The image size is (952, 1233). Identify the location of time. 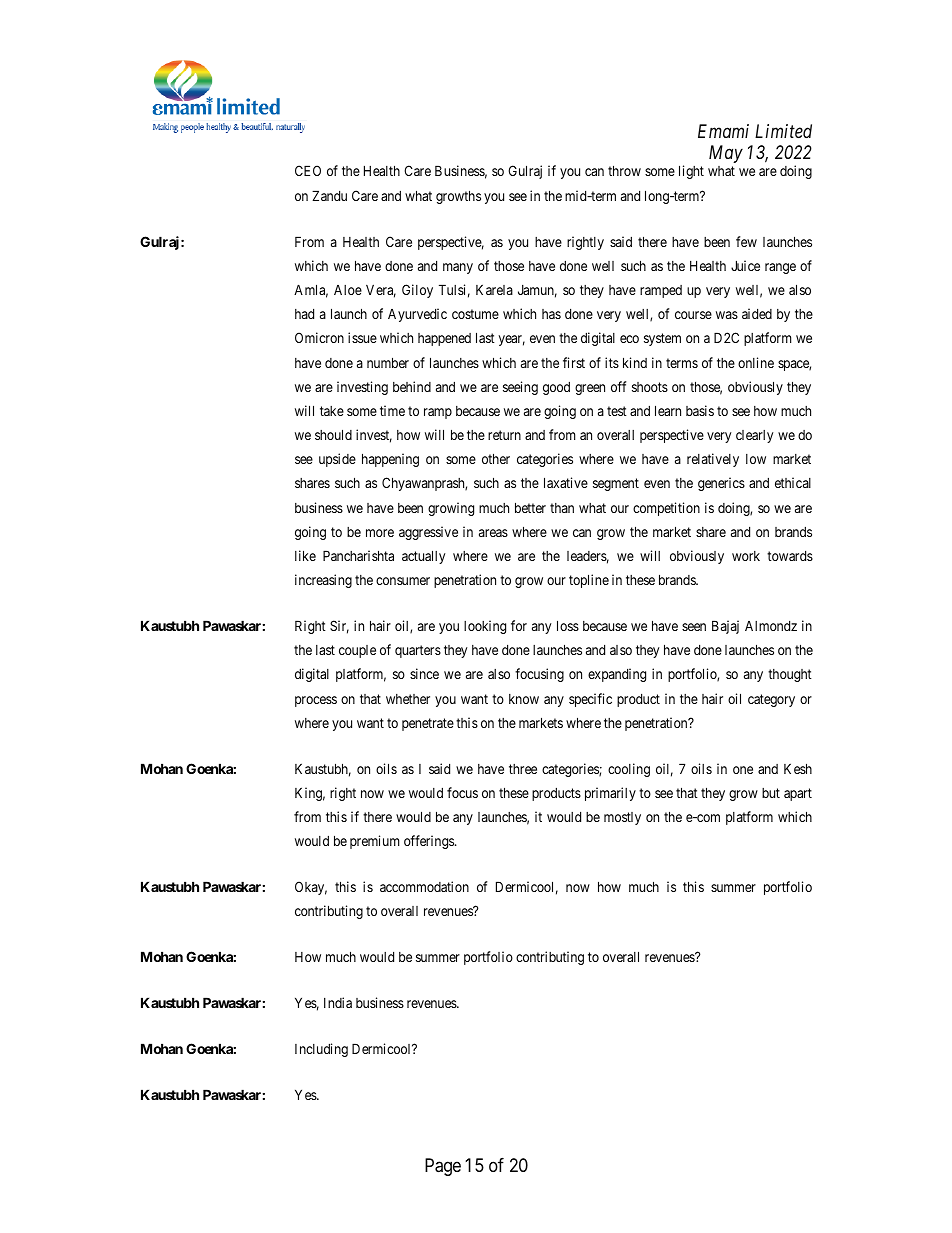
(392, 410).
